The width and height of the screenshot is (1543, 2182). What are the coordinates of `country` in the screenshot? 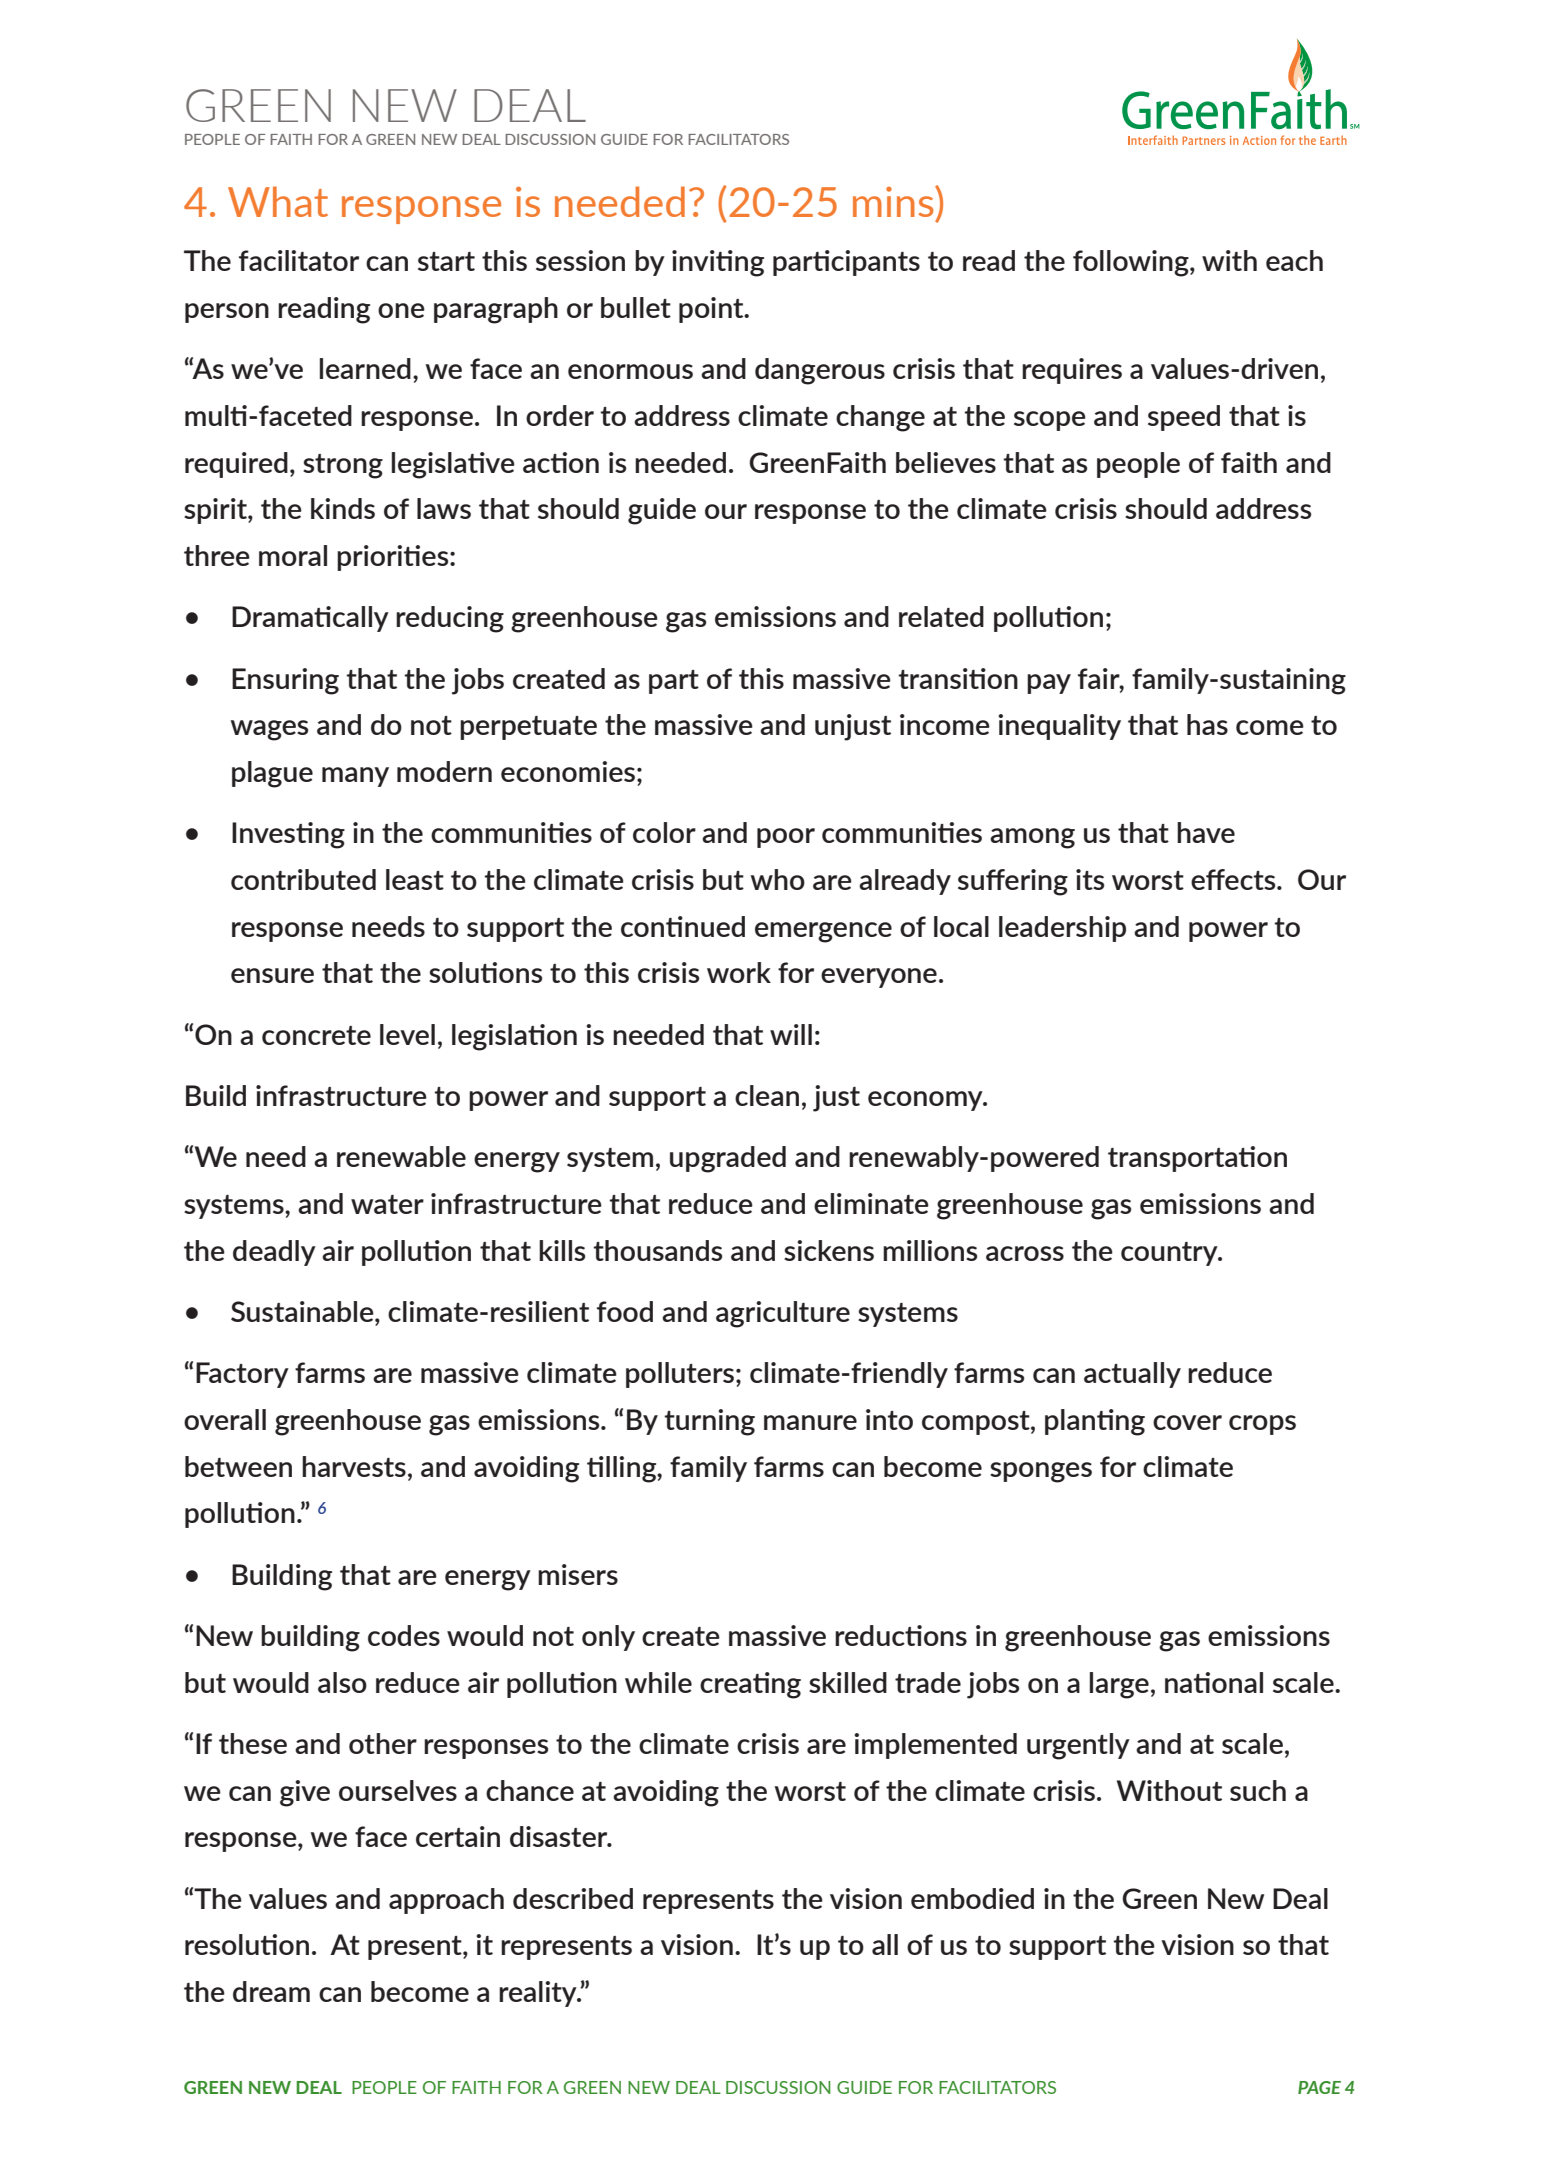 It's located at (1170, 1254).
